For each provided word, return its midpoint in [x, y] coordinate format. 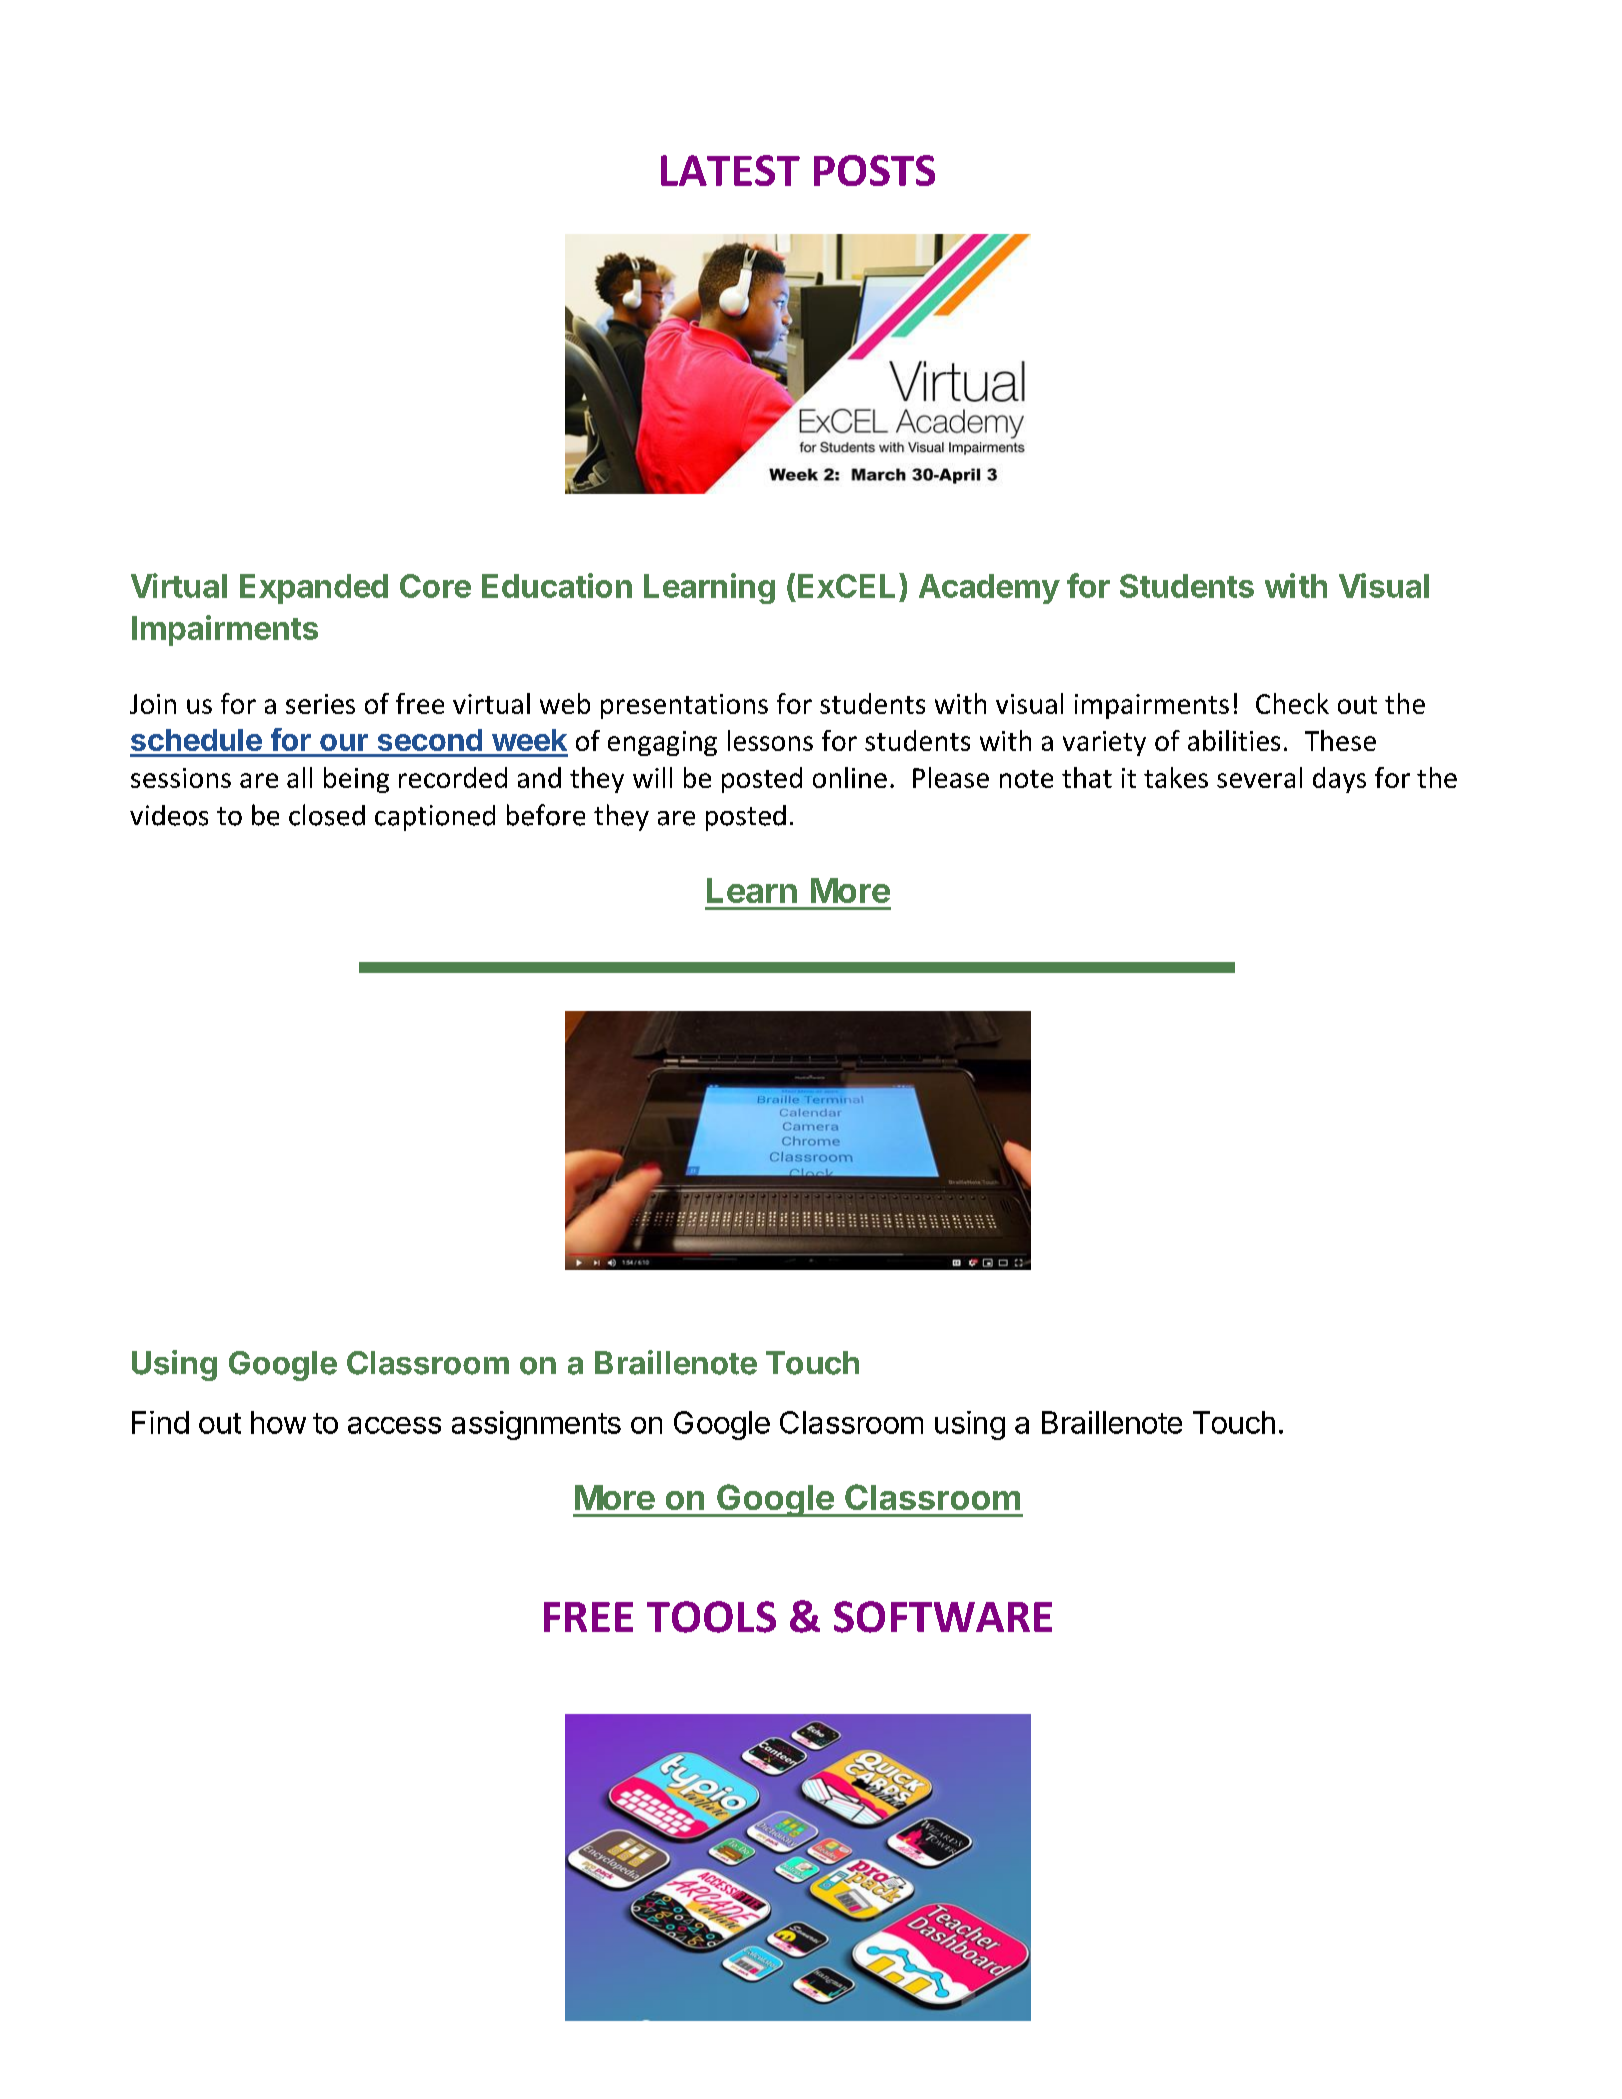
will [652, 777]
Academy [989, 589]
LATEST [730, 170]
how [278, 1422]
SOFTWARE [943, 1617]
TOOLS [711, 1617]
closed [327, 815]
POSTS [874, 170]
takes [1176, 777]
